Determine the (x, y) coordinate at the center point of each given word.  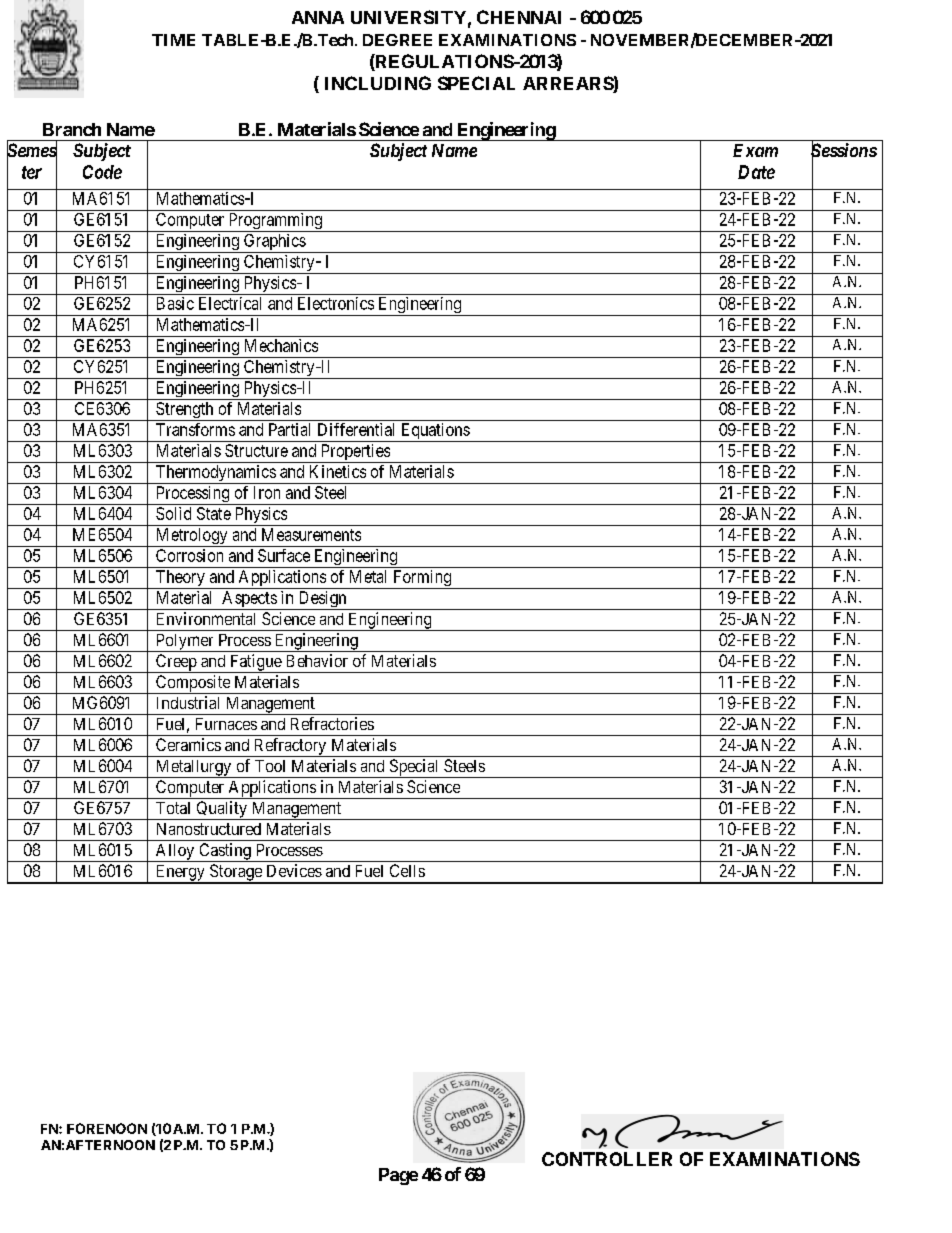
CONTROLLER (607, 1159)
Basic (175, 303)
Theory (180, 579)
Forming (422, 579)
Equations (435, 432)
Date (756, 172)
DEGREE (397, 40)
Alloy (175, 853)
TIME (173, 40)
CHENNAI (519, 17)
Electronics (336, 303)
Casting (225, 852)
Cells (407, 870)
